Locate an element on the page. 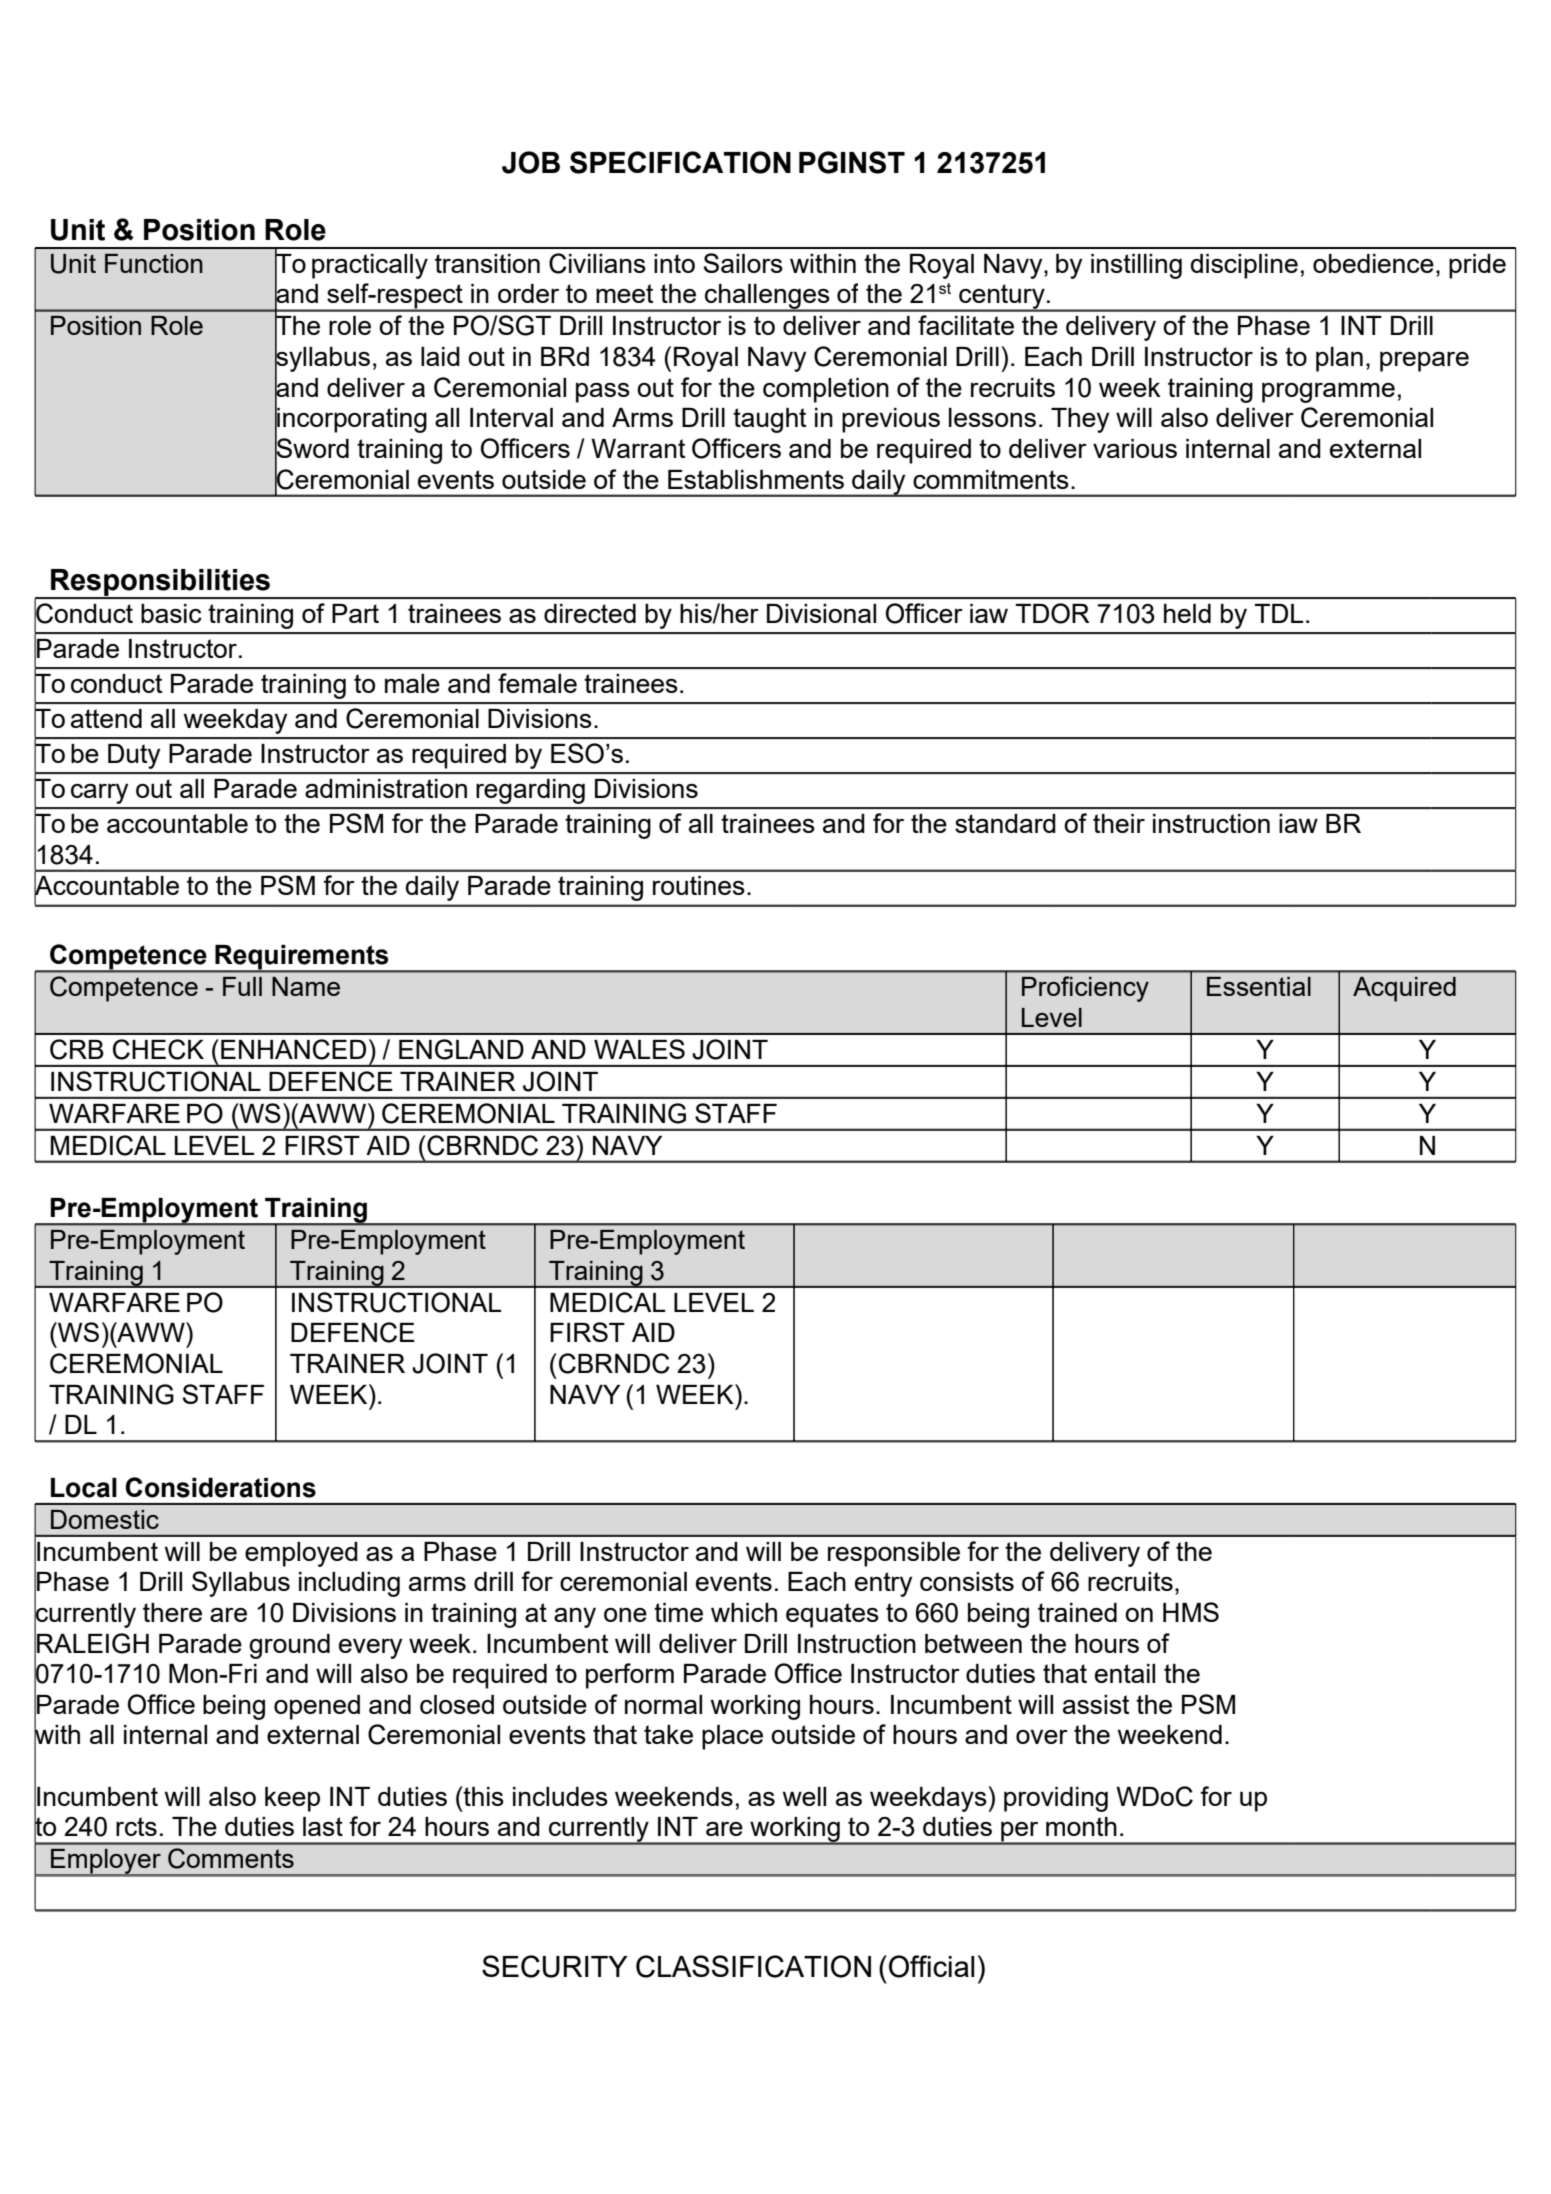 The height and width of the document is (2194, 1551). Divisional is located at coordinates (821, 613).
